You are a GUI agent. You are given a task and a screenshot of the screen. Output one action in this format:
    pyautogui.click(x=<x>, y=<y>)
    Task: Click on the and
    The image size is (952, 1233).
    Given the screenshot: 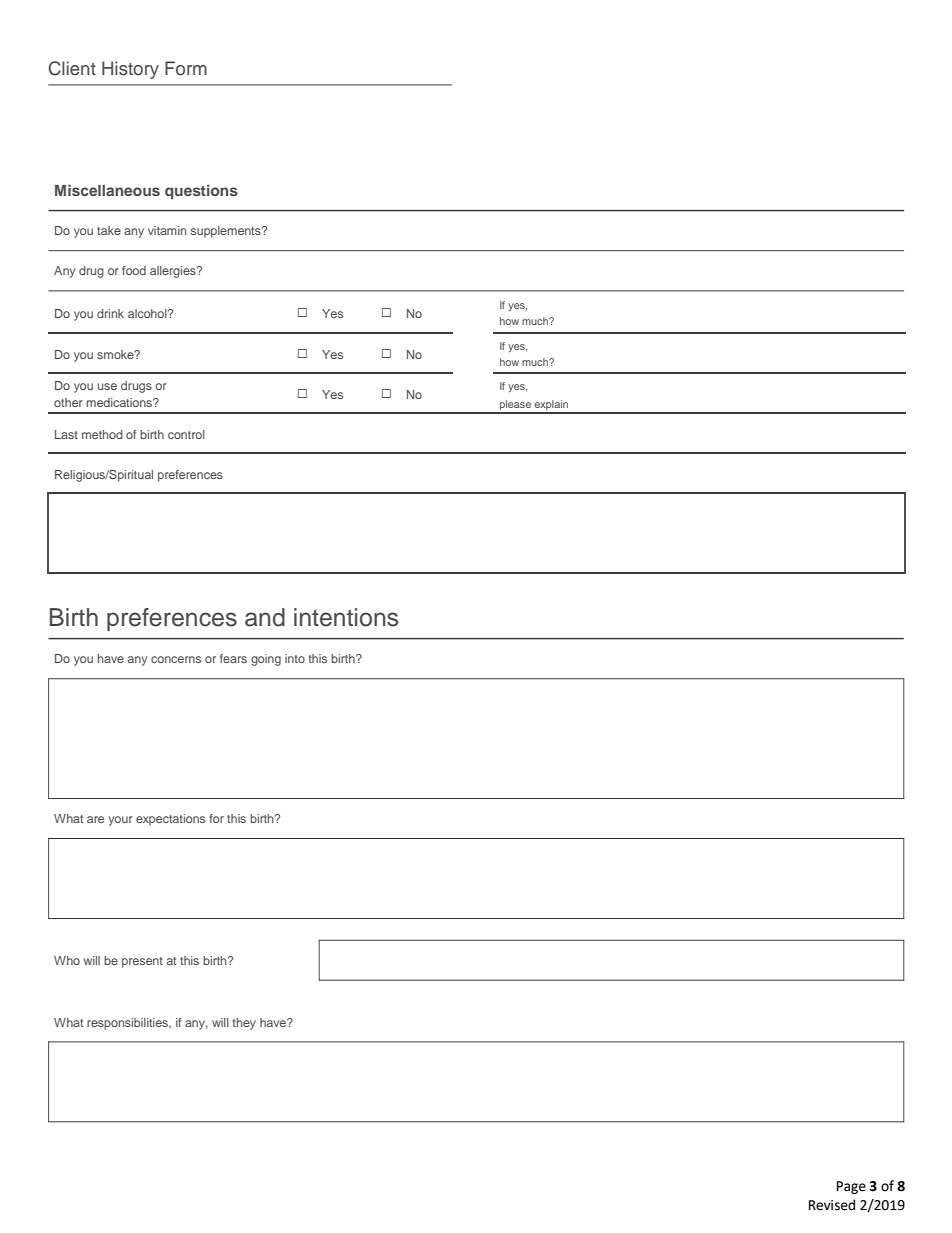 What is the action you would take?
    pyautogui.click(x=265, y=617)
